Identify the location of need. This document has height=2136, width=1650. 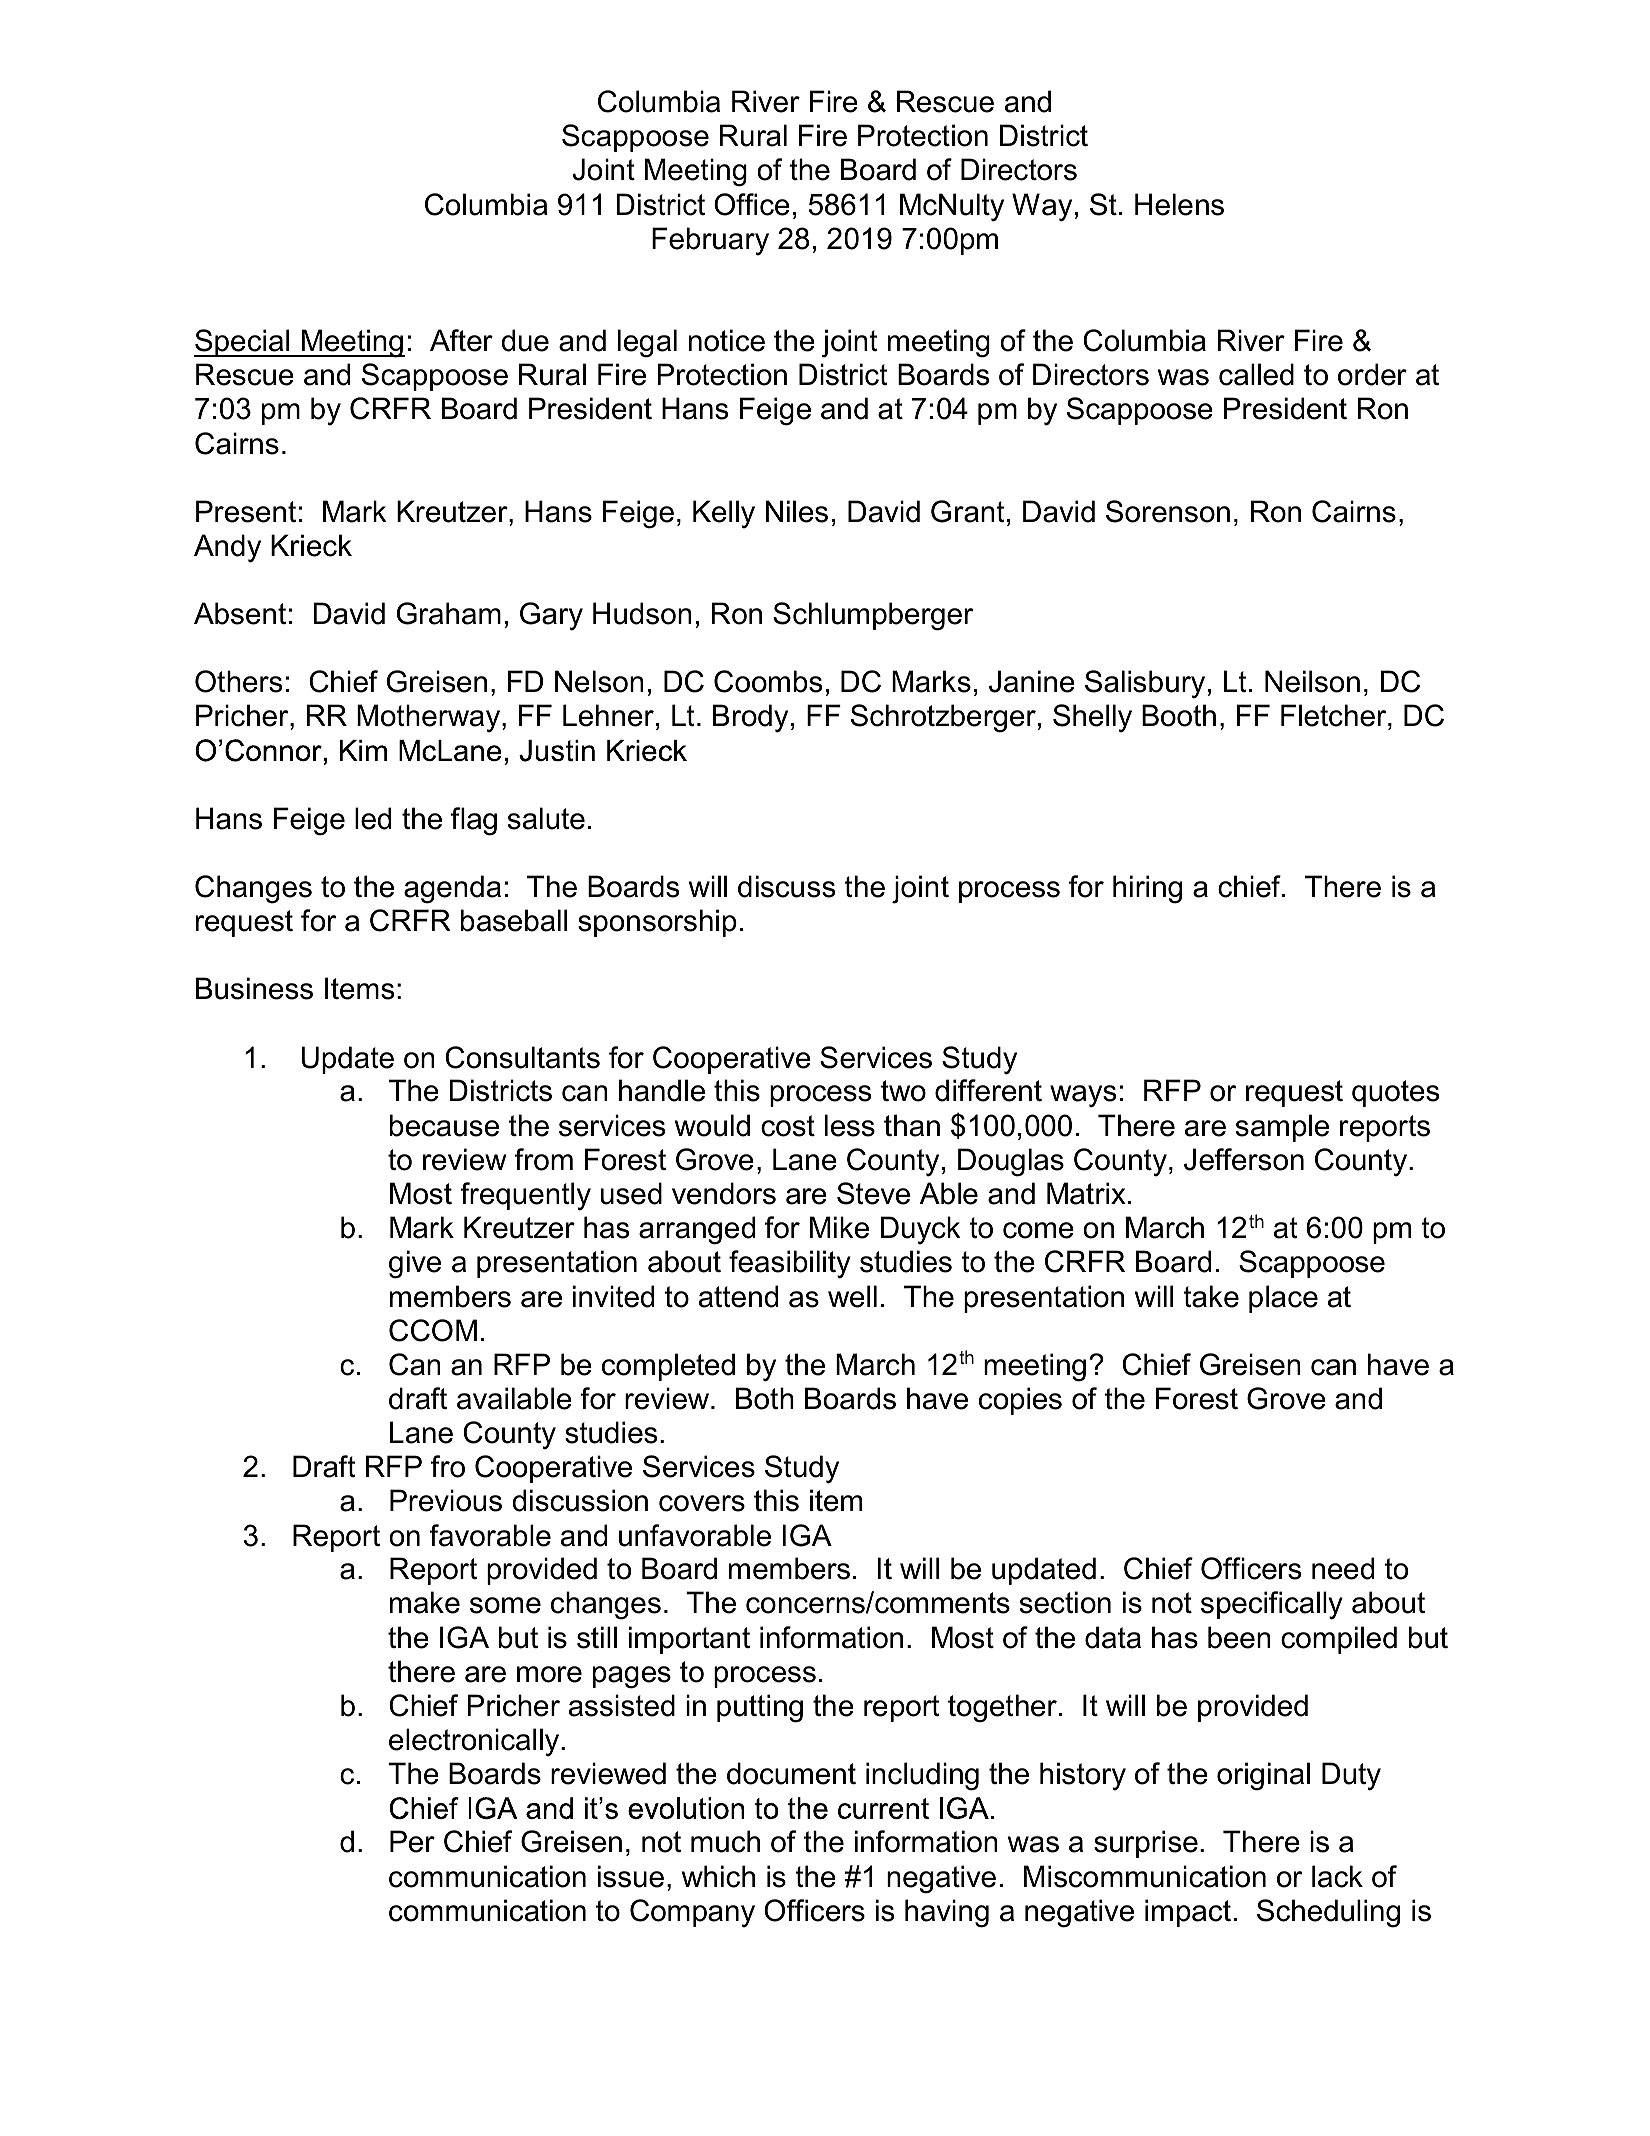
(1343, 1568).
